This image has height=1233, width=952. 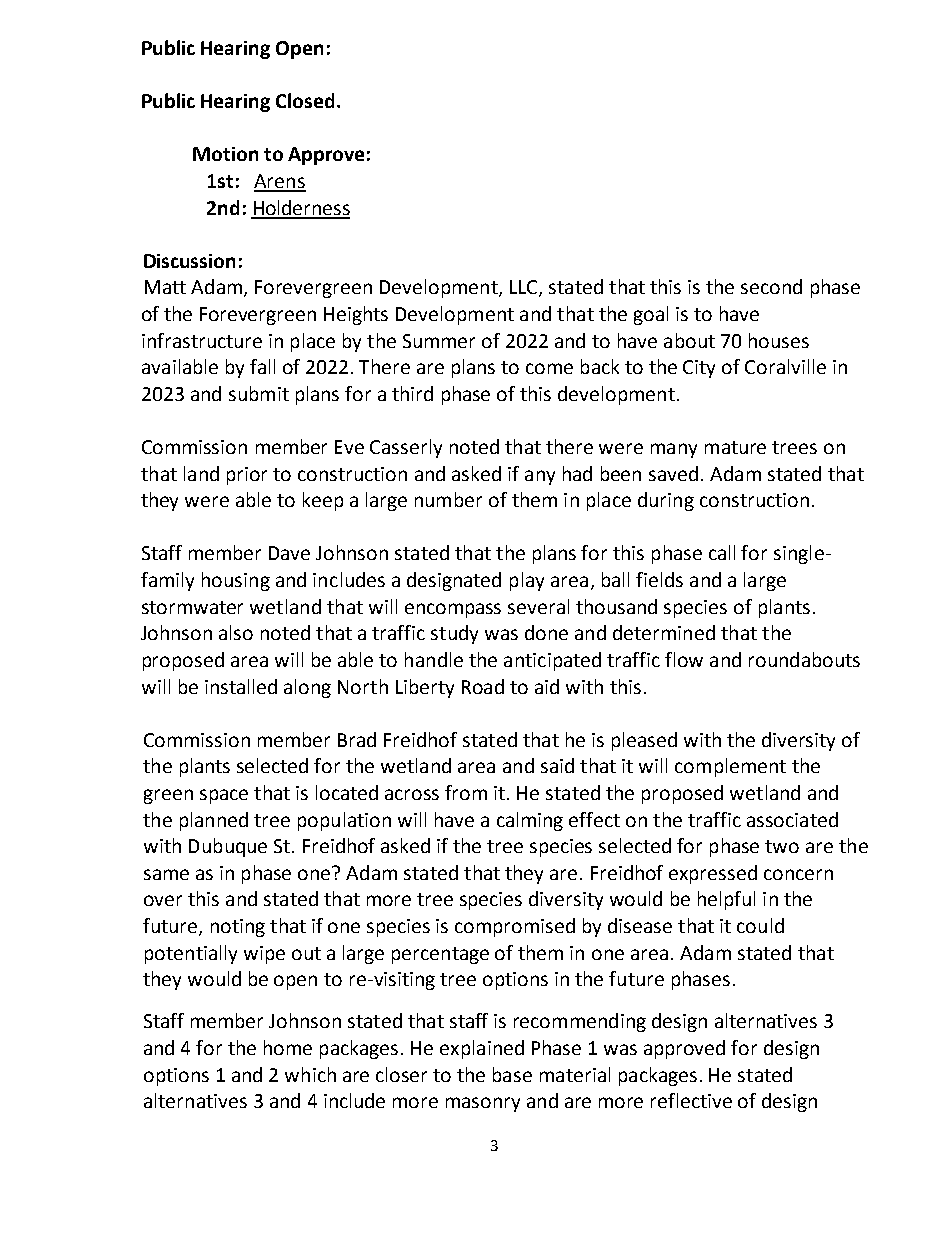 I want to click on encompass, so click(x=453, y=610).
